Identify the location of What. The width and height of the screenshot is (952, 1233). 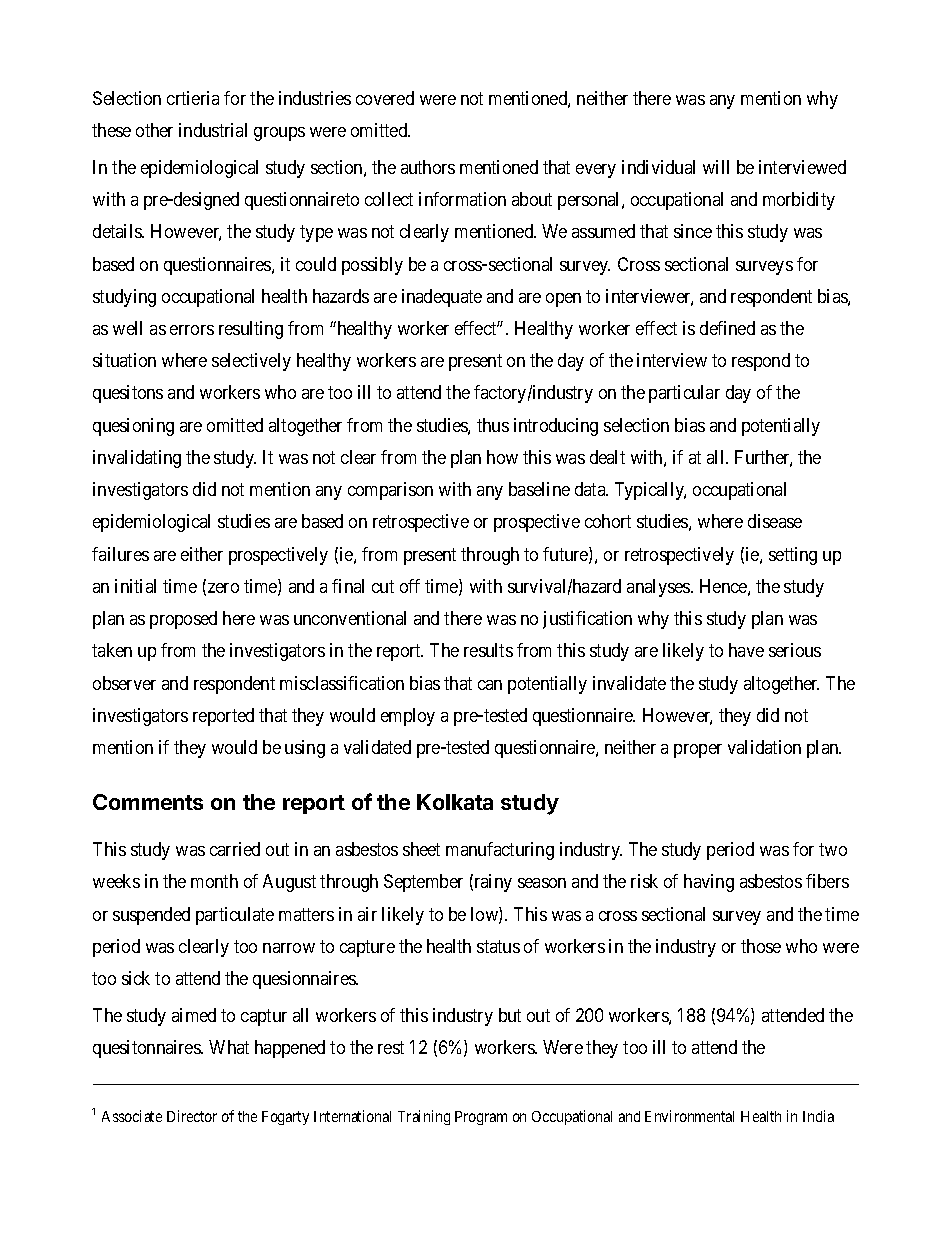
(229, 1047).
